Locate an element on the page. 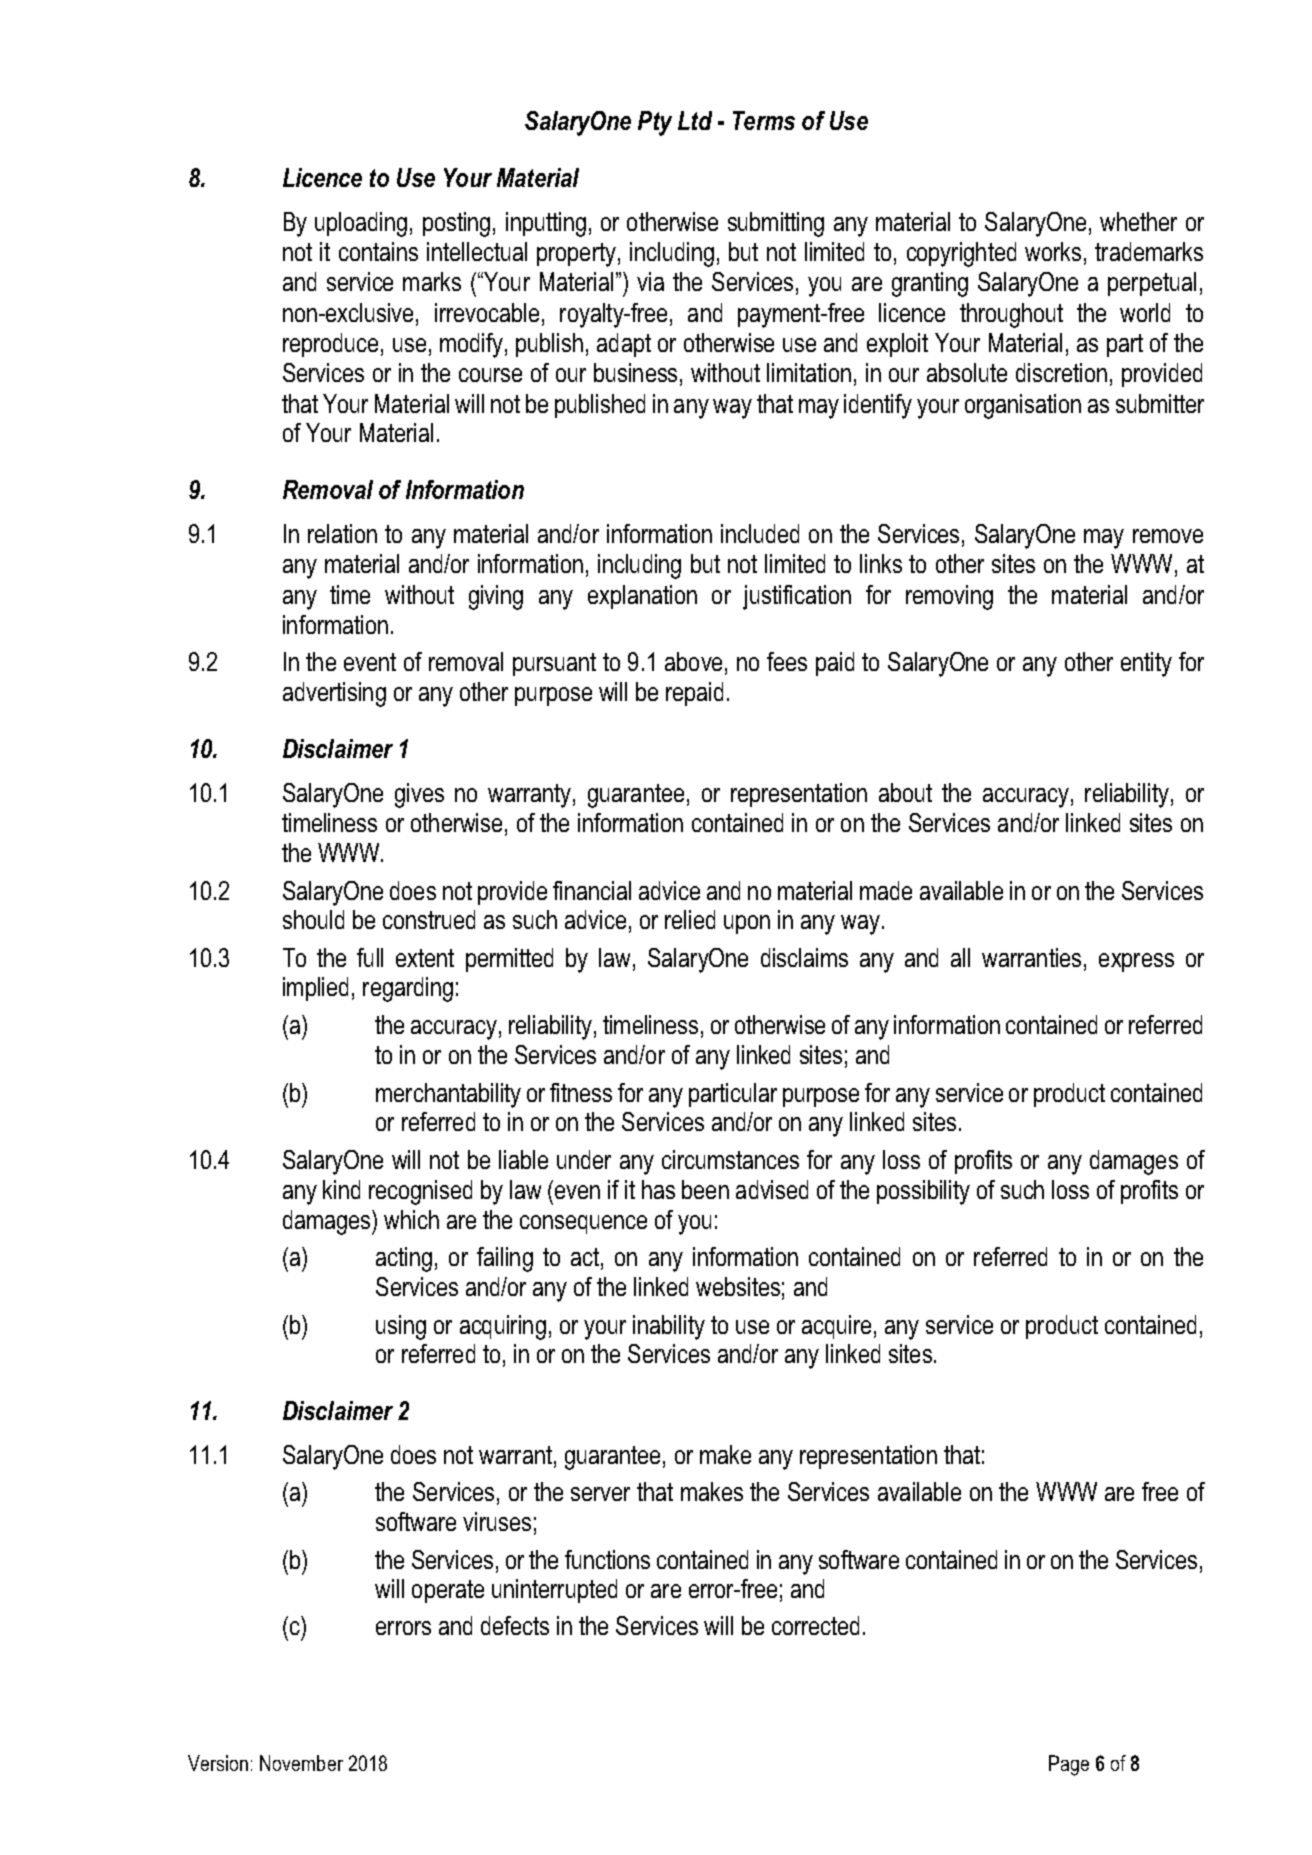  November is located at coordinates (301, 1763).
